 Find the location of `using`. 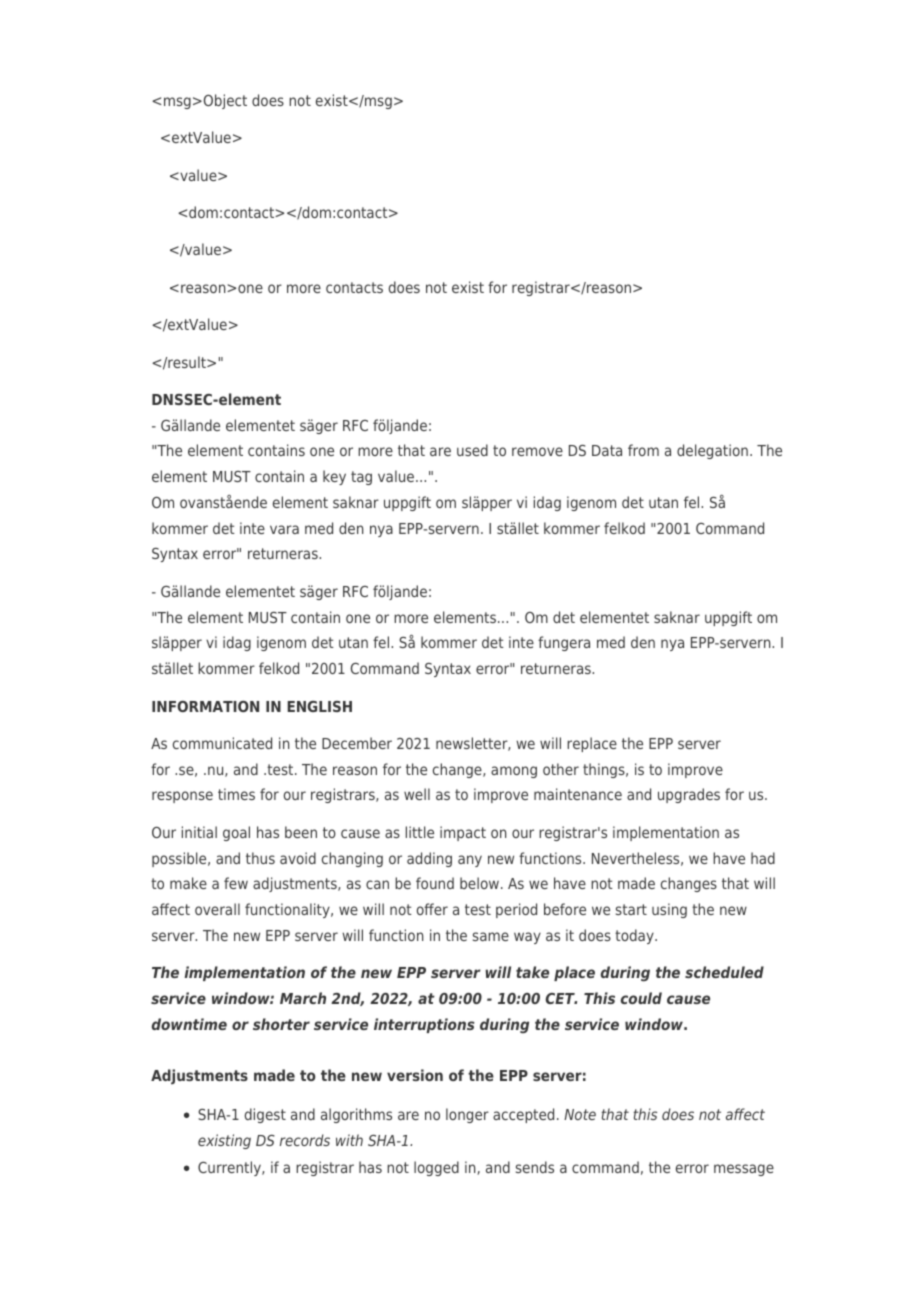

using is located at coordinates (669, 910).
